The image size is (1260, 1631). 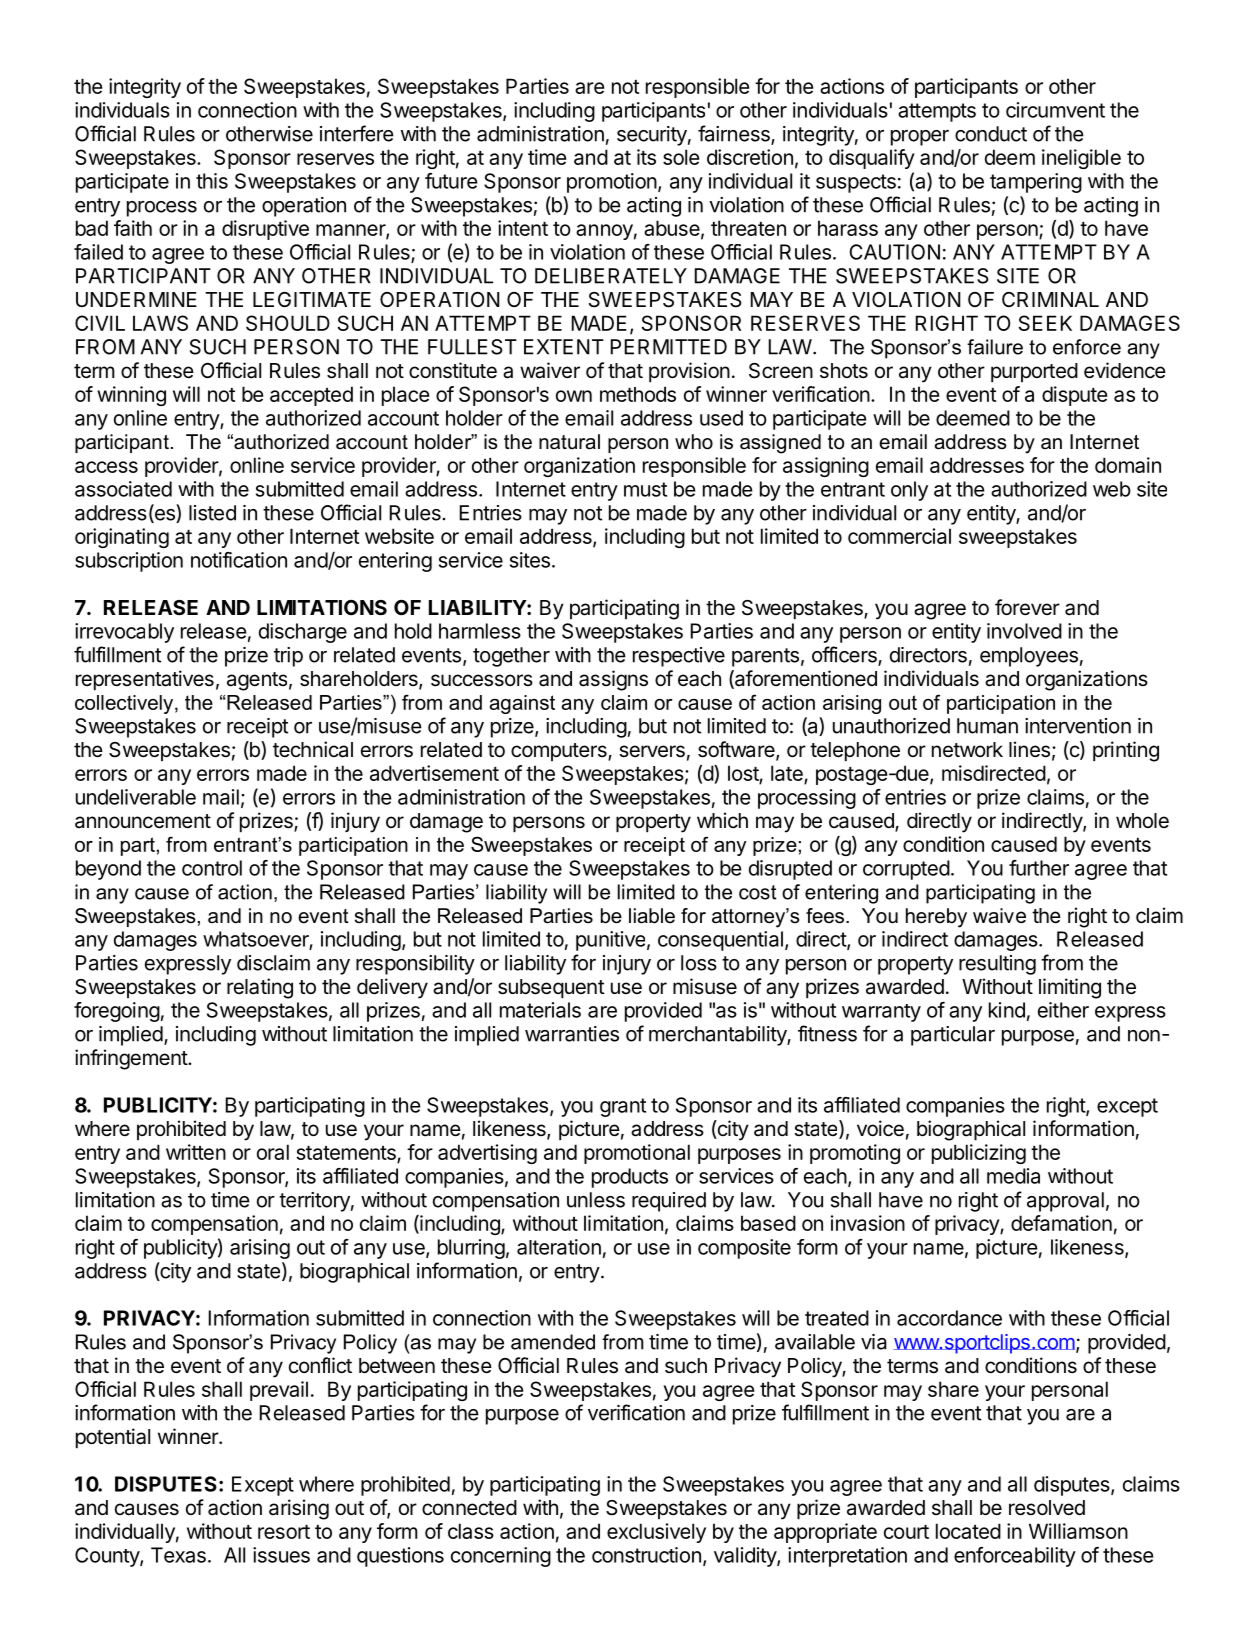 I want to click on exclusively, so click(x=656, y=1533).
